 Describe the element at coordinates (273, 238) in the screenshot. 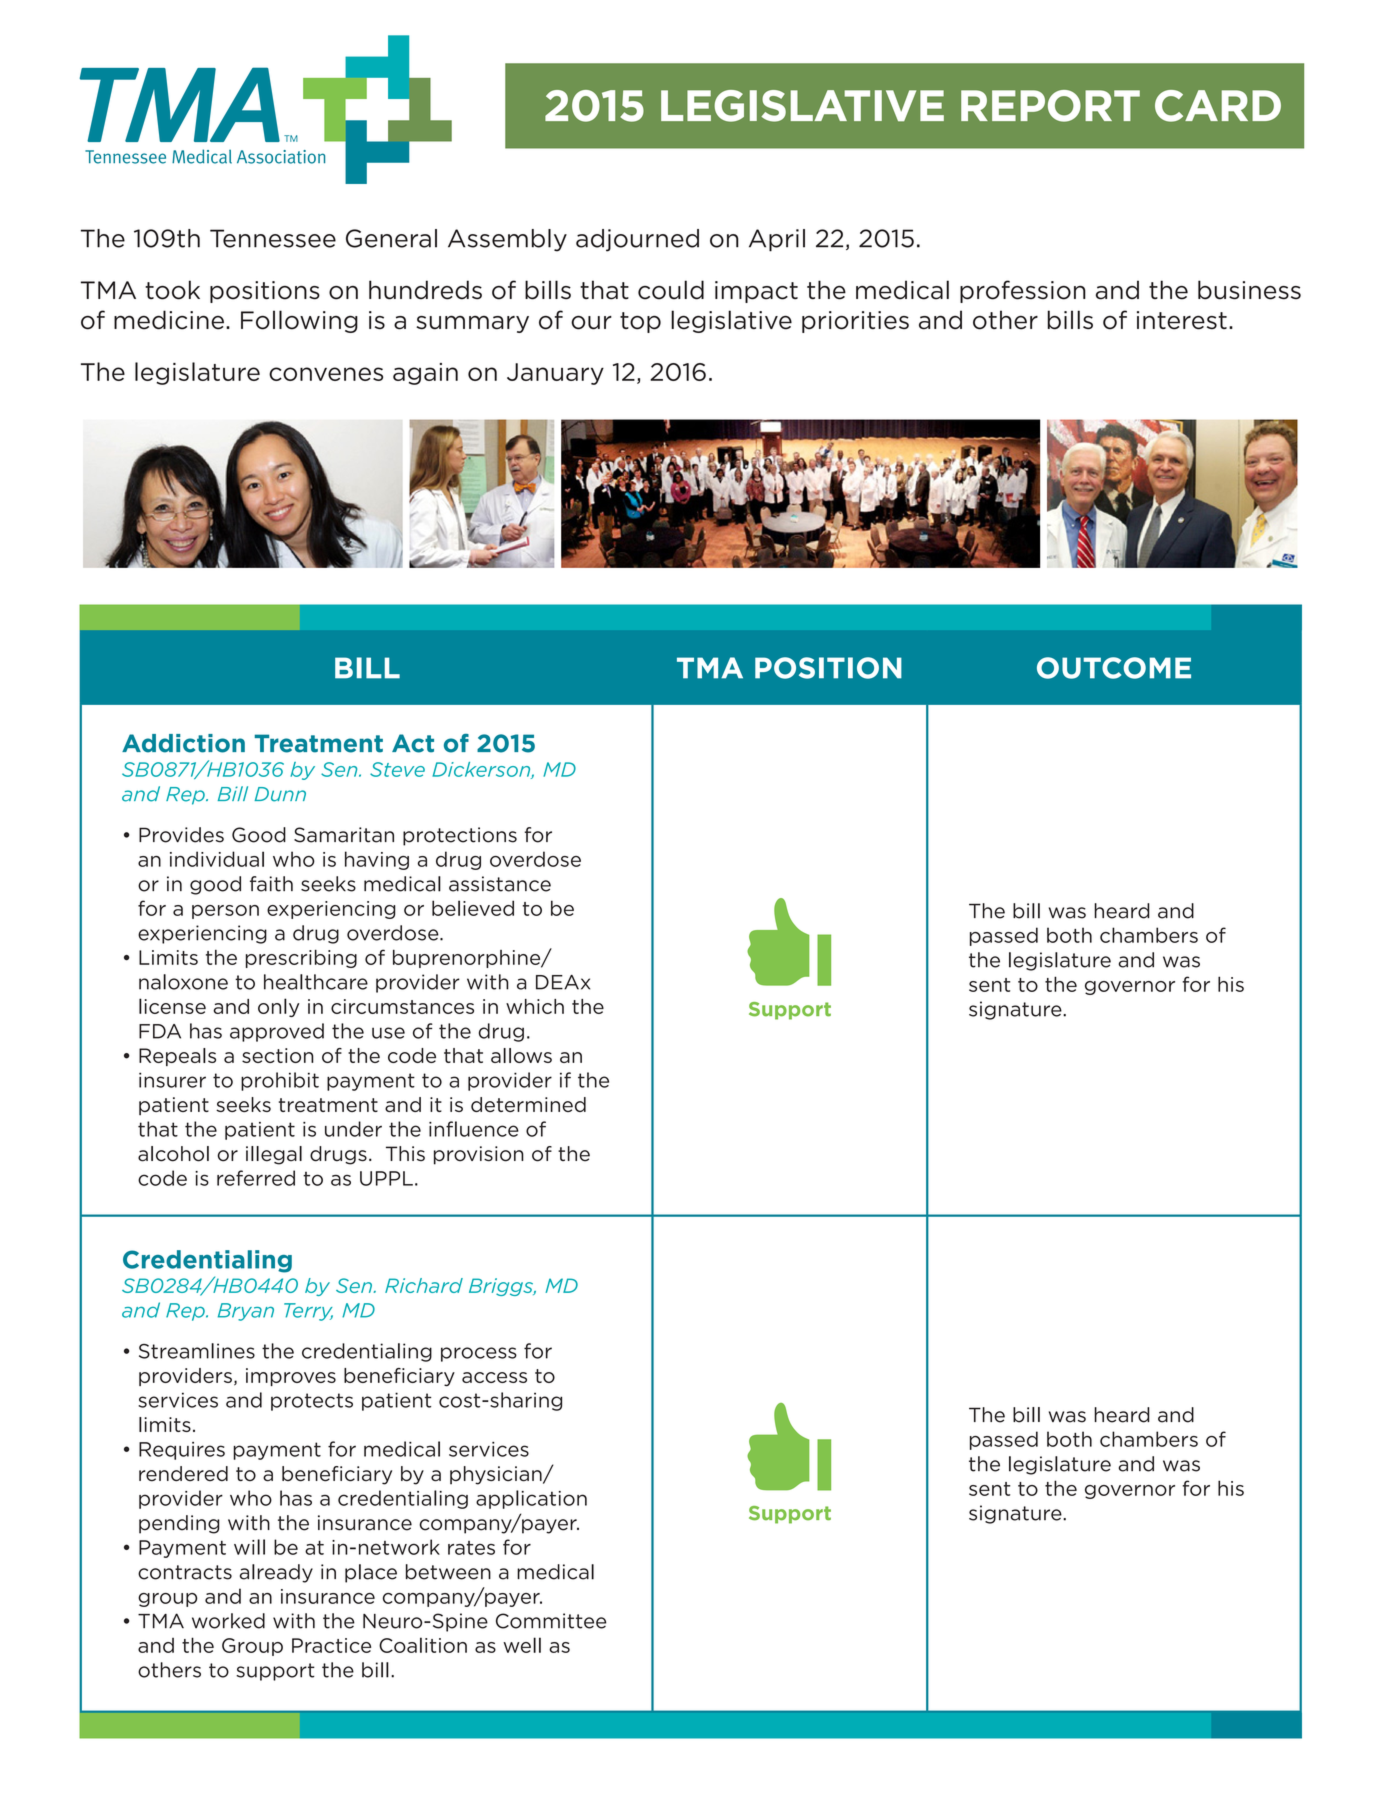

I see `Tennessee` at that location.
